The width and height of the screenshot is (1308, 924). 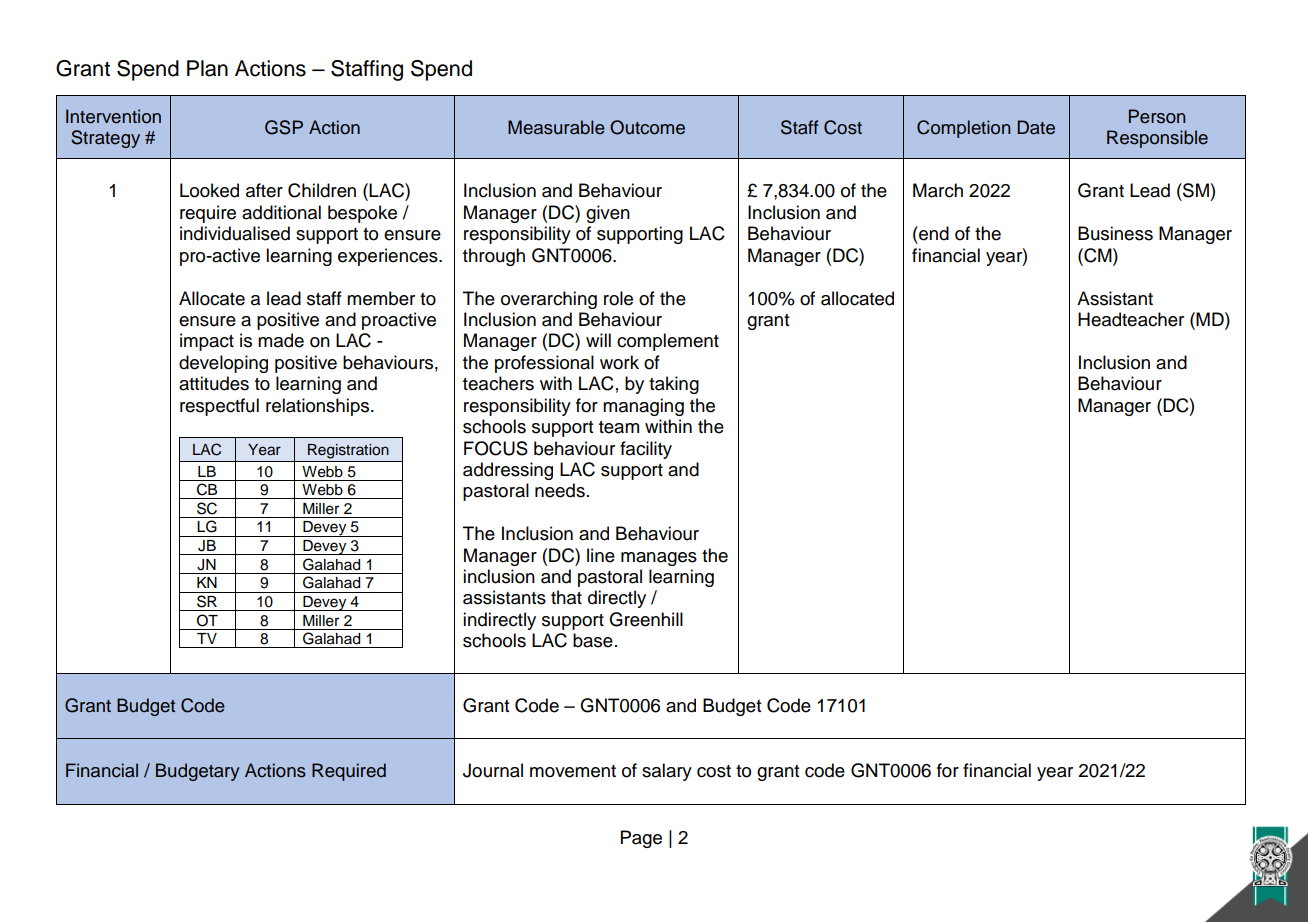 I want to click on Date, so click(x=1036, y=127).
